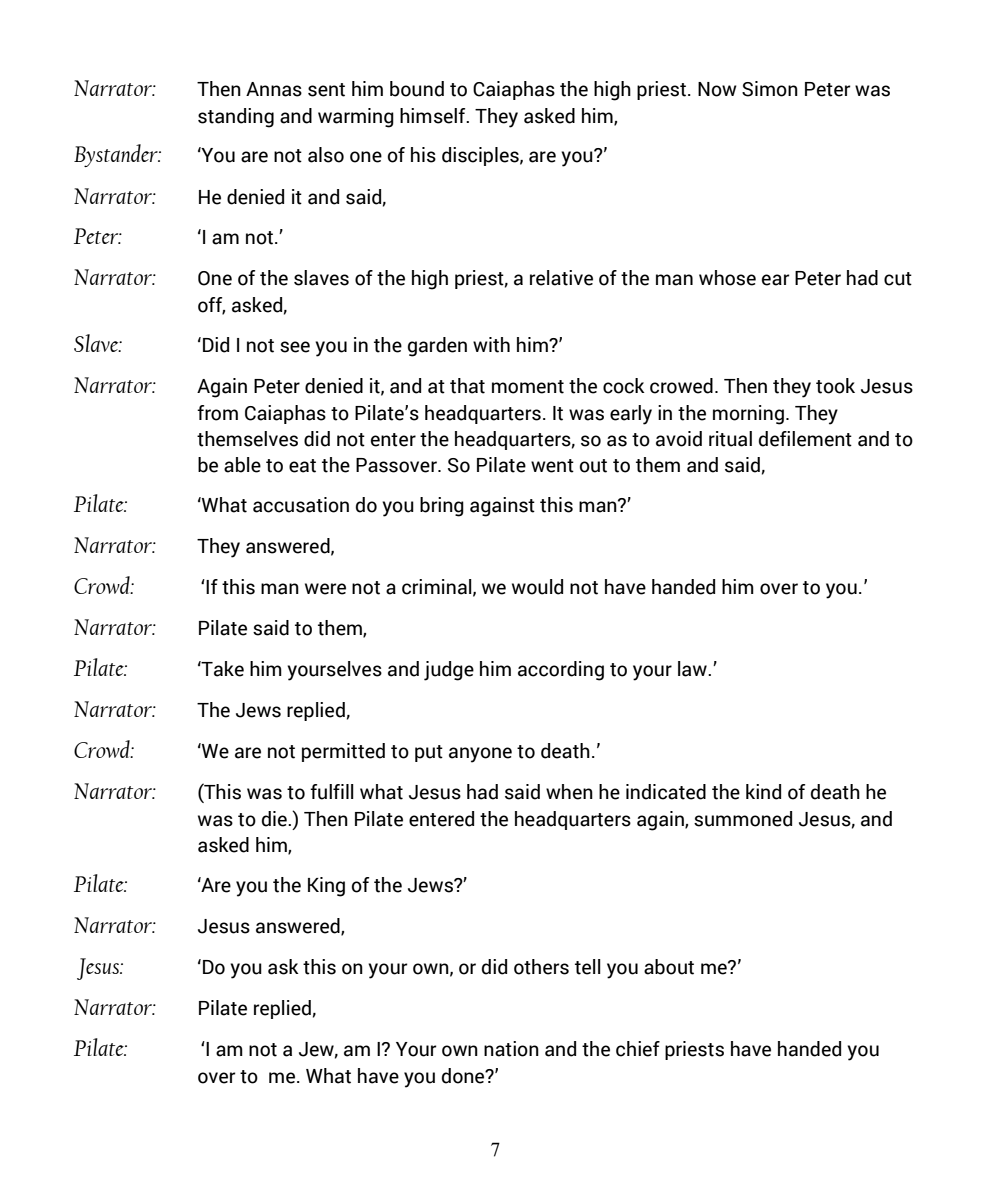 This screenshot has width=991, height=1204. What do you see at coordinates (480, 755) in the screenshot?
I see `anyone` at bounding box center [480, 755].
